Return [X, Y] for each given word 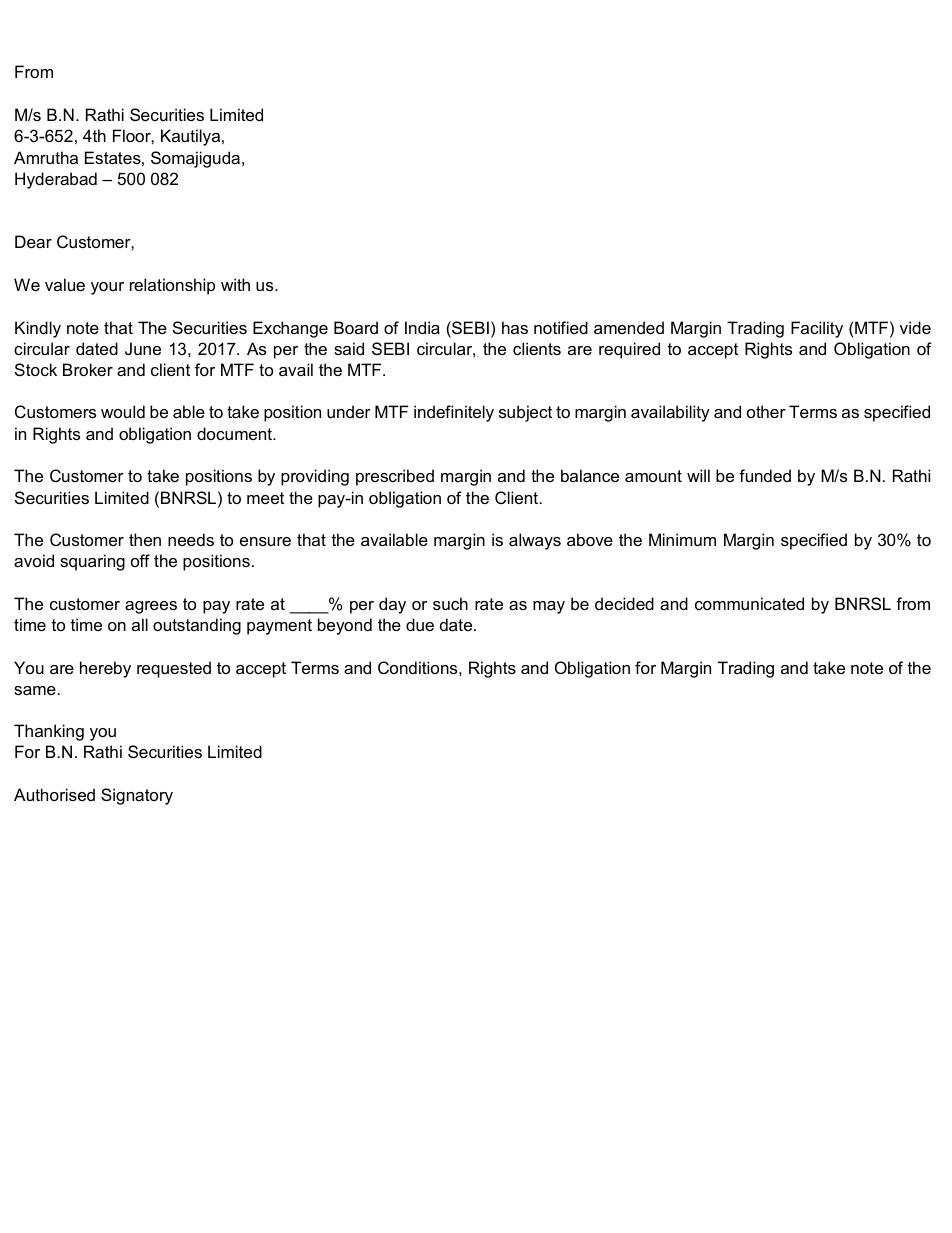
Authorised [54, 794]
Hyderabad [56, 180]
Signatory [137, 796]
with [235, 284]
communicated [749, 603]
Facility [817, 329]
